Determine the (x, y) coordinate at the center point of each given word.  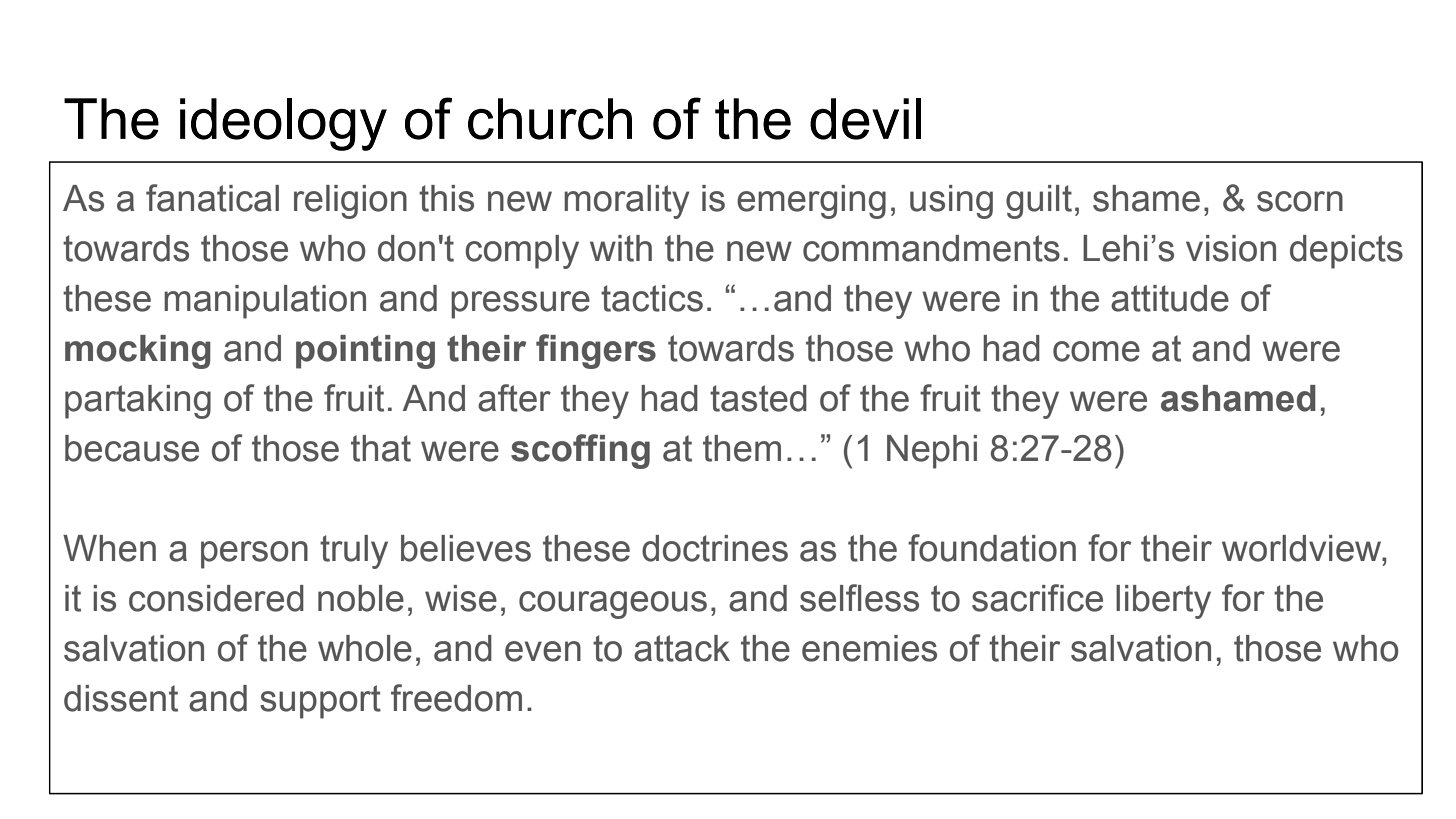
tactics (652, 298)
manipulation (265, 302)
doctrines (715, 548)
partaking (138, 402)
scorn (1300, 201)
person (254, 555)
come (1096, 351)
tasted (758, 398)
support (320, 702)
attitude (1170, 298)
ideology (283, 124)
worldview (1303, 548)
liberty (1163, 602)
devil (865, 119)
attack (682, 648)
